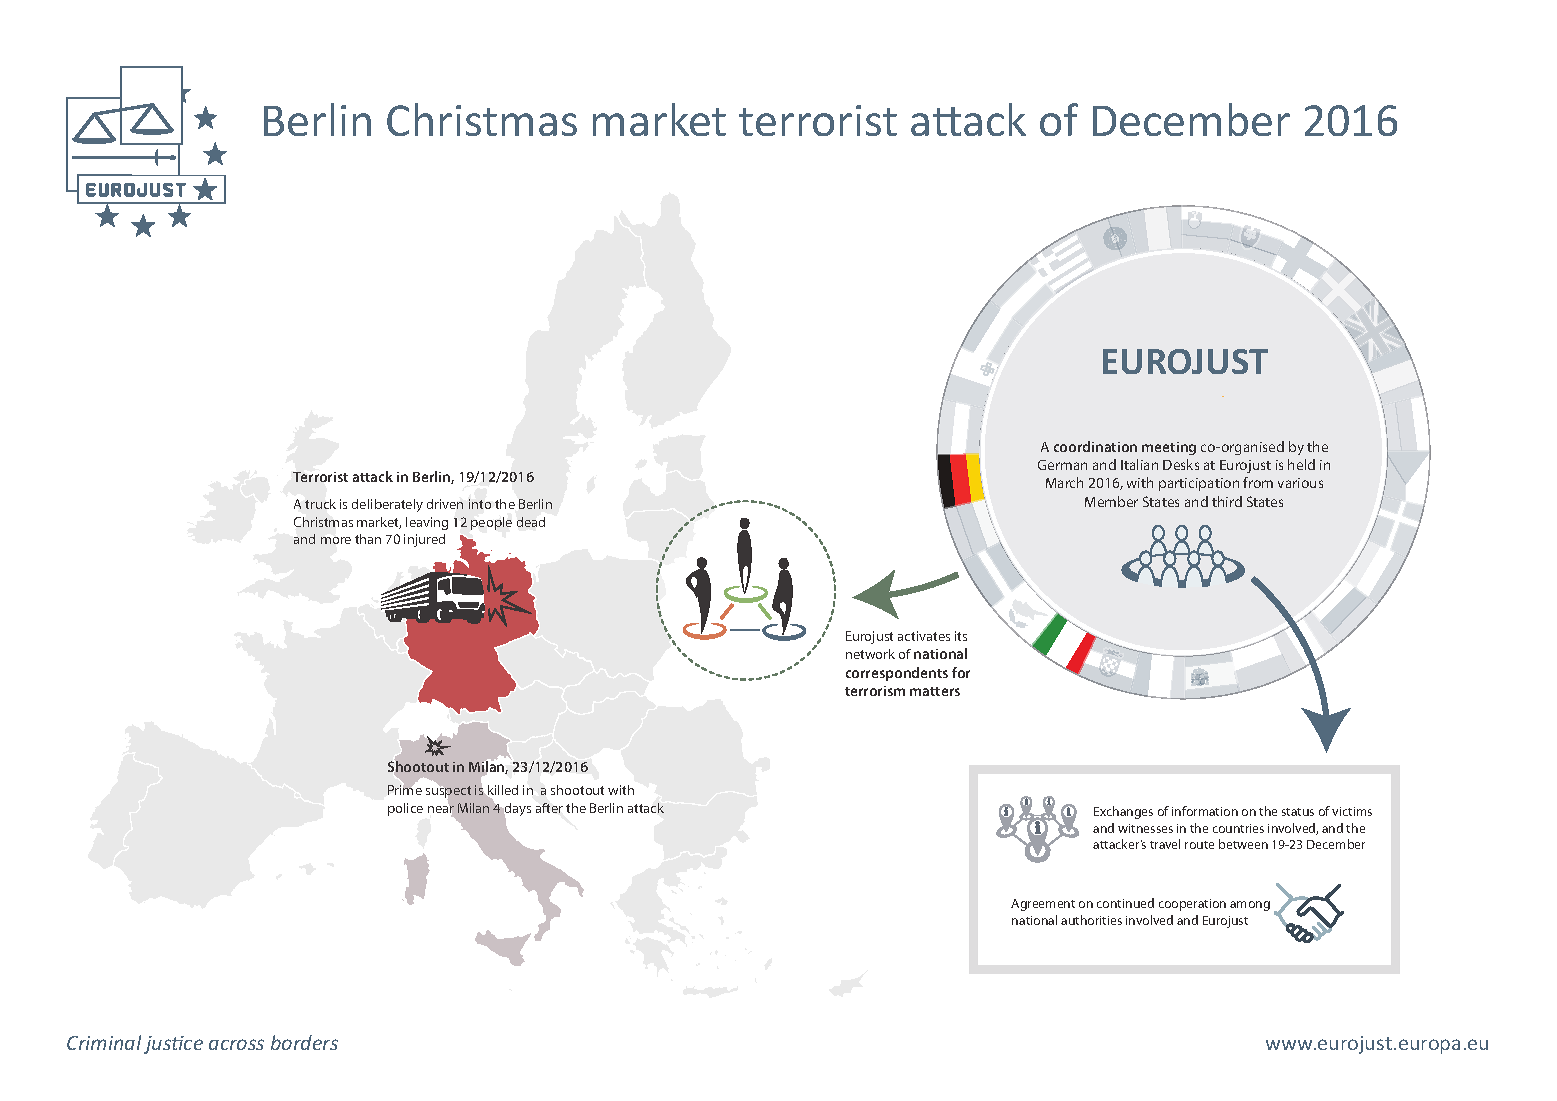  I want to click on borders, so click(304, 1042).
